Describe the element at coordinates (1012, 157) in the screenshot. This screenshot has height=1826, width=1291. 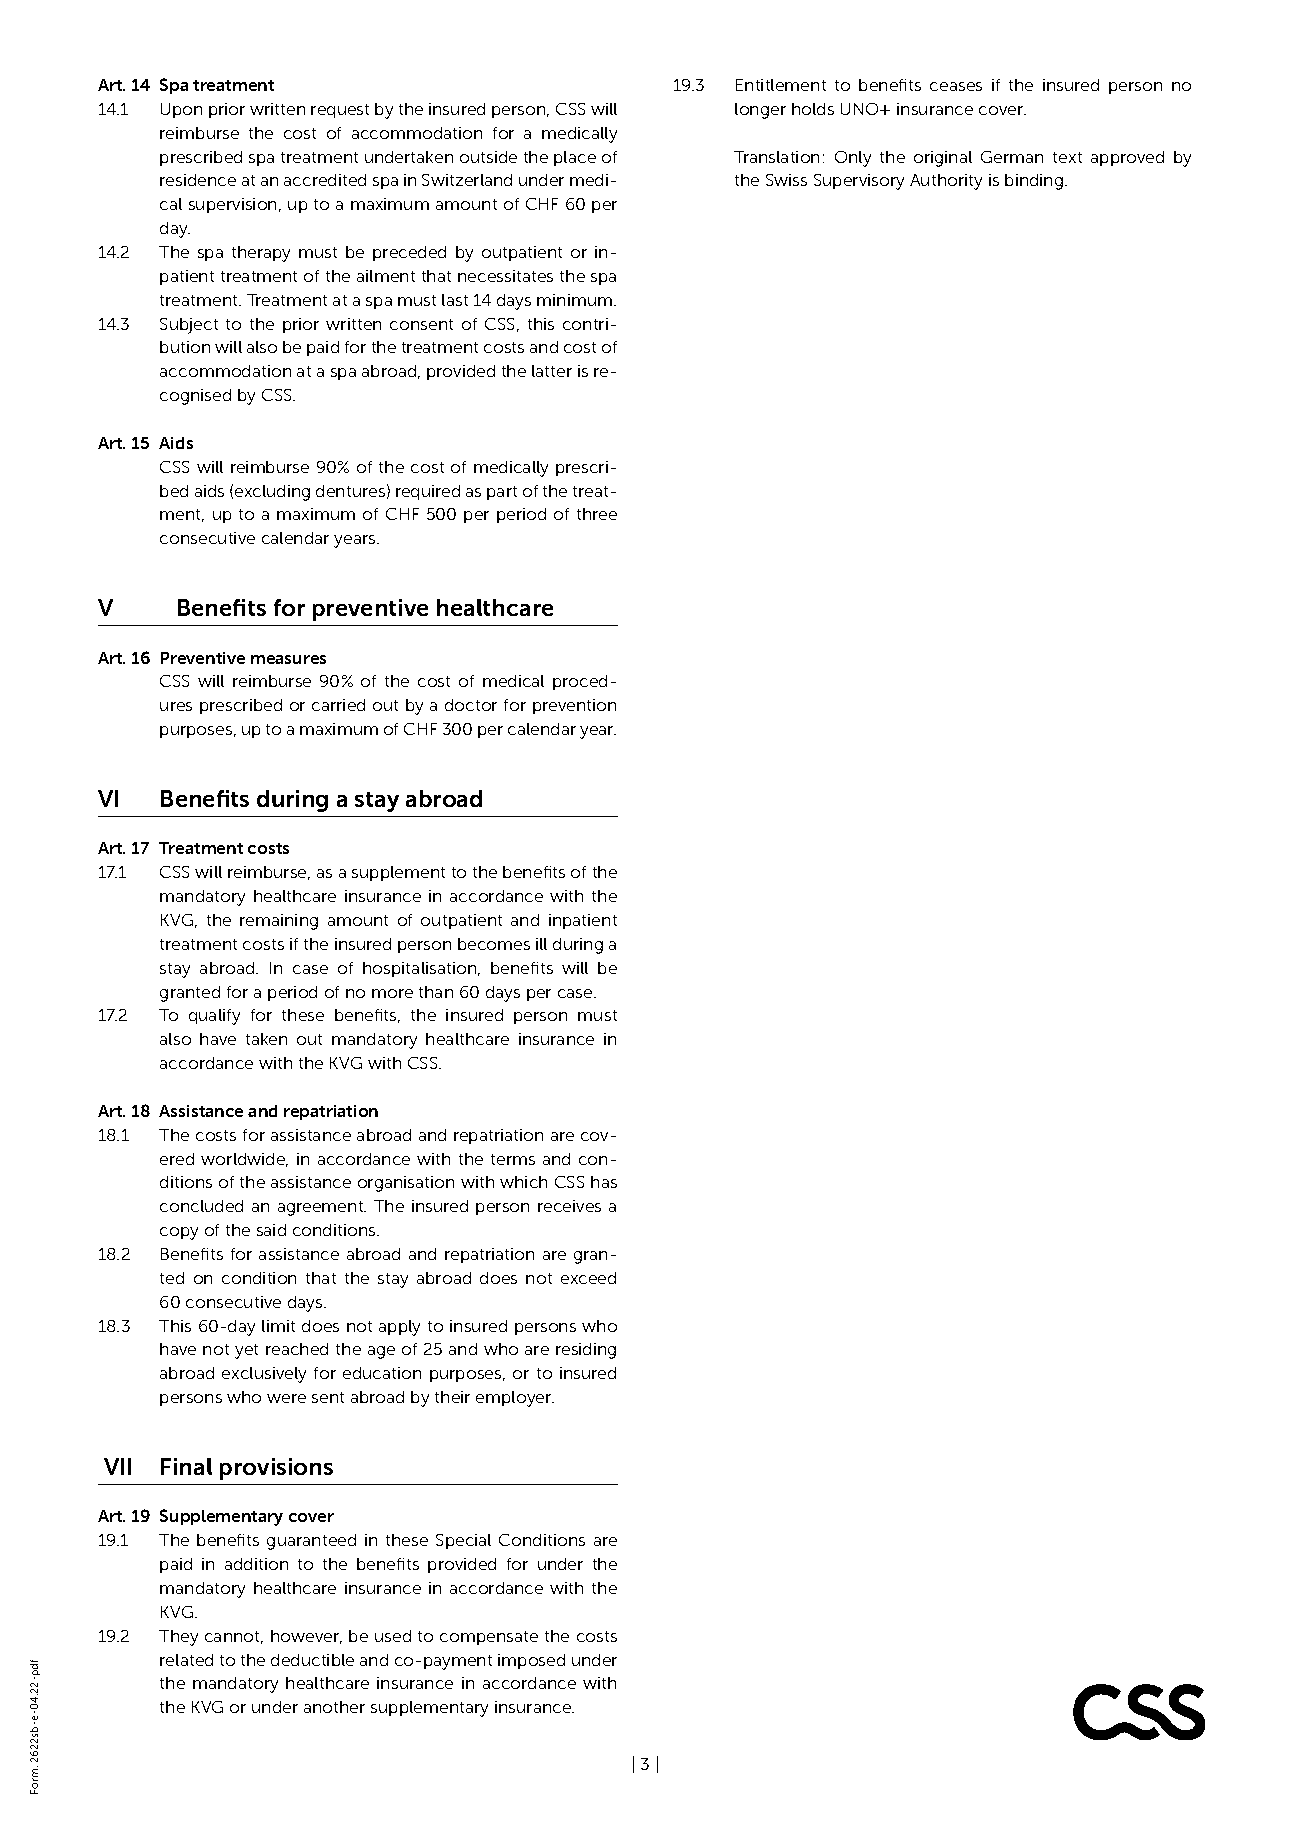
I see `German` at that location.
